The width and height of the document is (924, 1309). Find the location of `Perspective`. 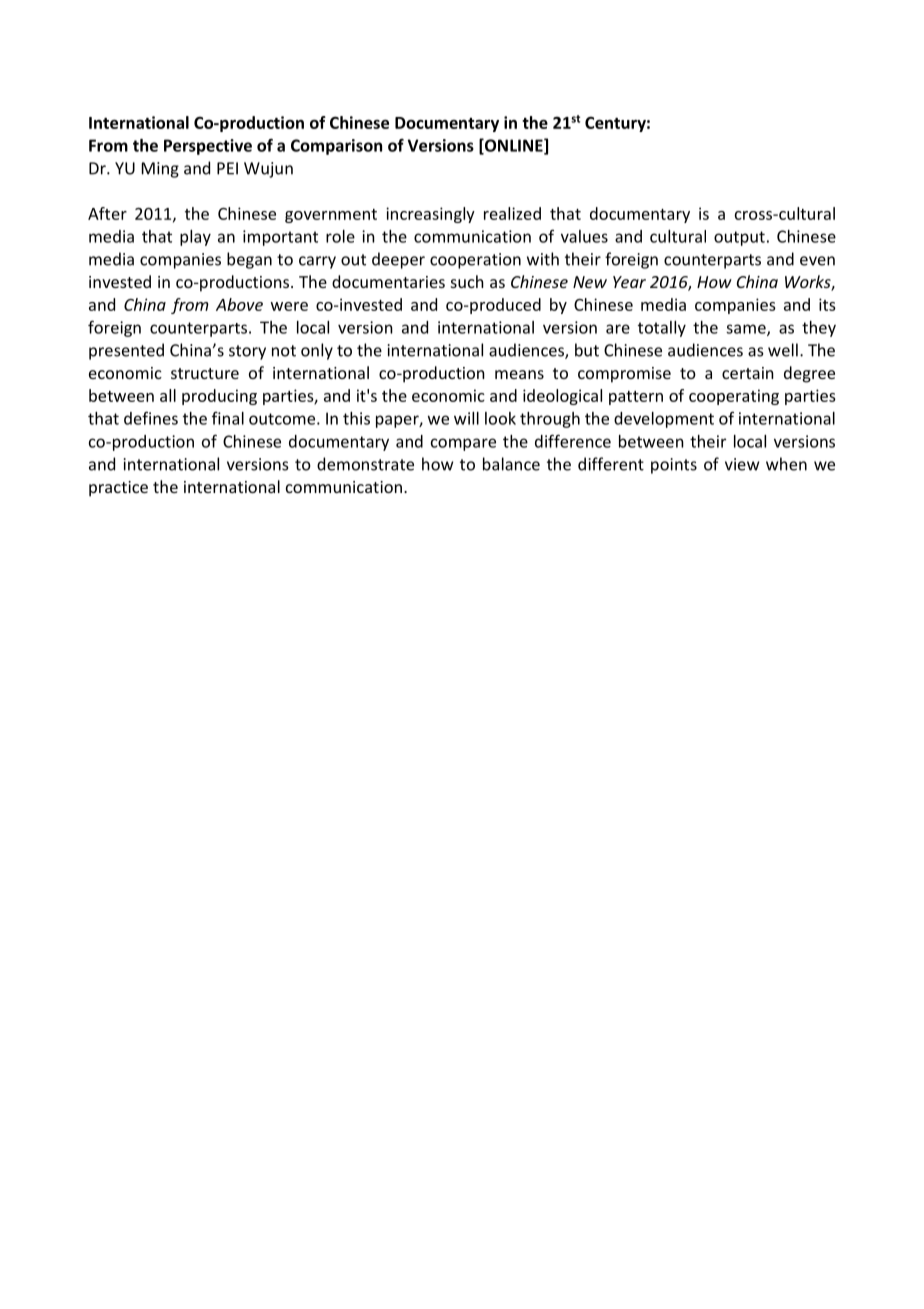

Perspective is located at coordinates (208, 147).
